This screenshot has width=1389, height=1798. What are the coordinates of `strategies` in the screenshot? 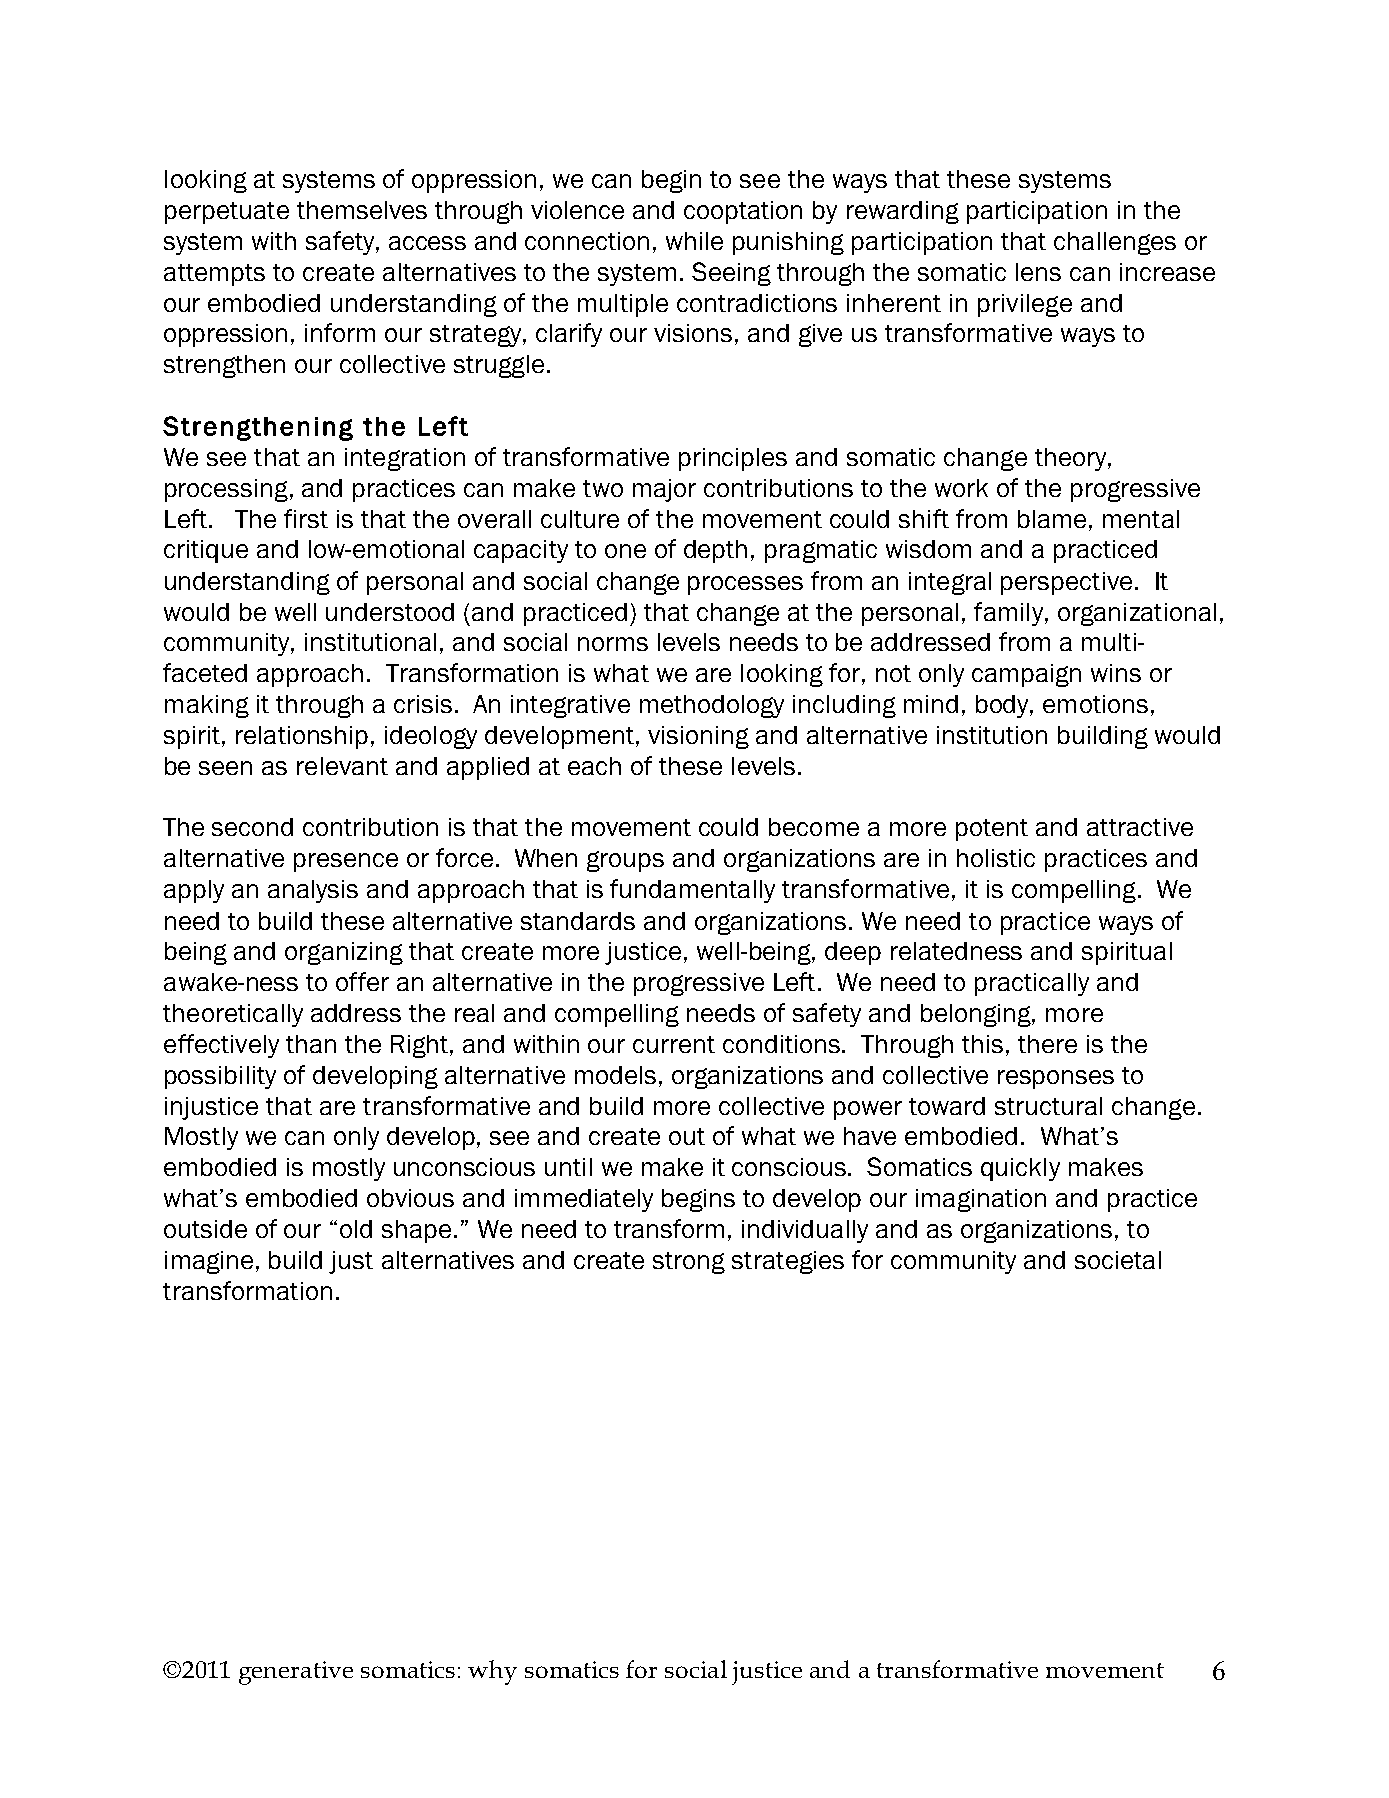 It's located at (788, 1262).
